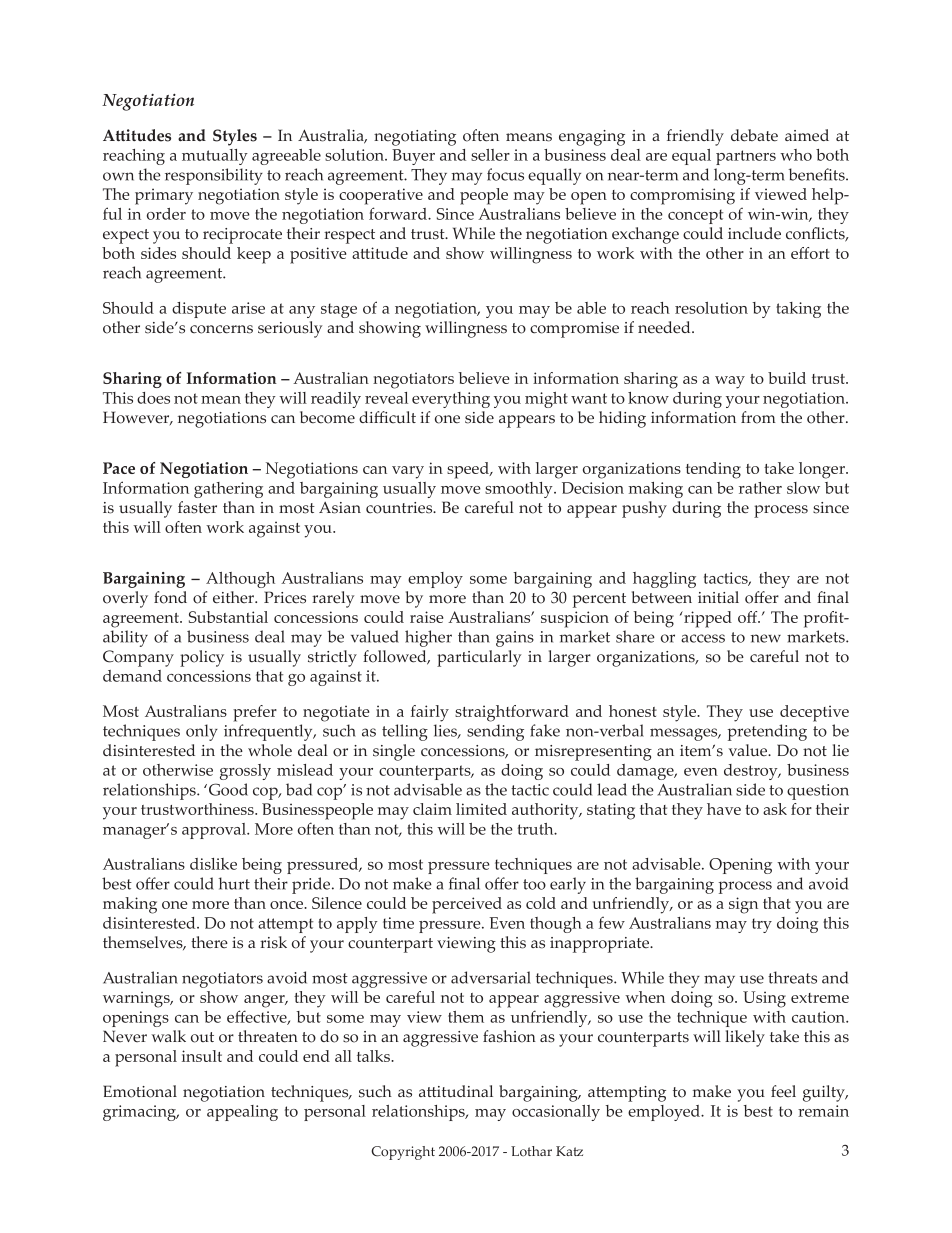  What do you see at coordinates (490, 155) in the screenshot?
I see `seller` at bounding box center [490, 155].
